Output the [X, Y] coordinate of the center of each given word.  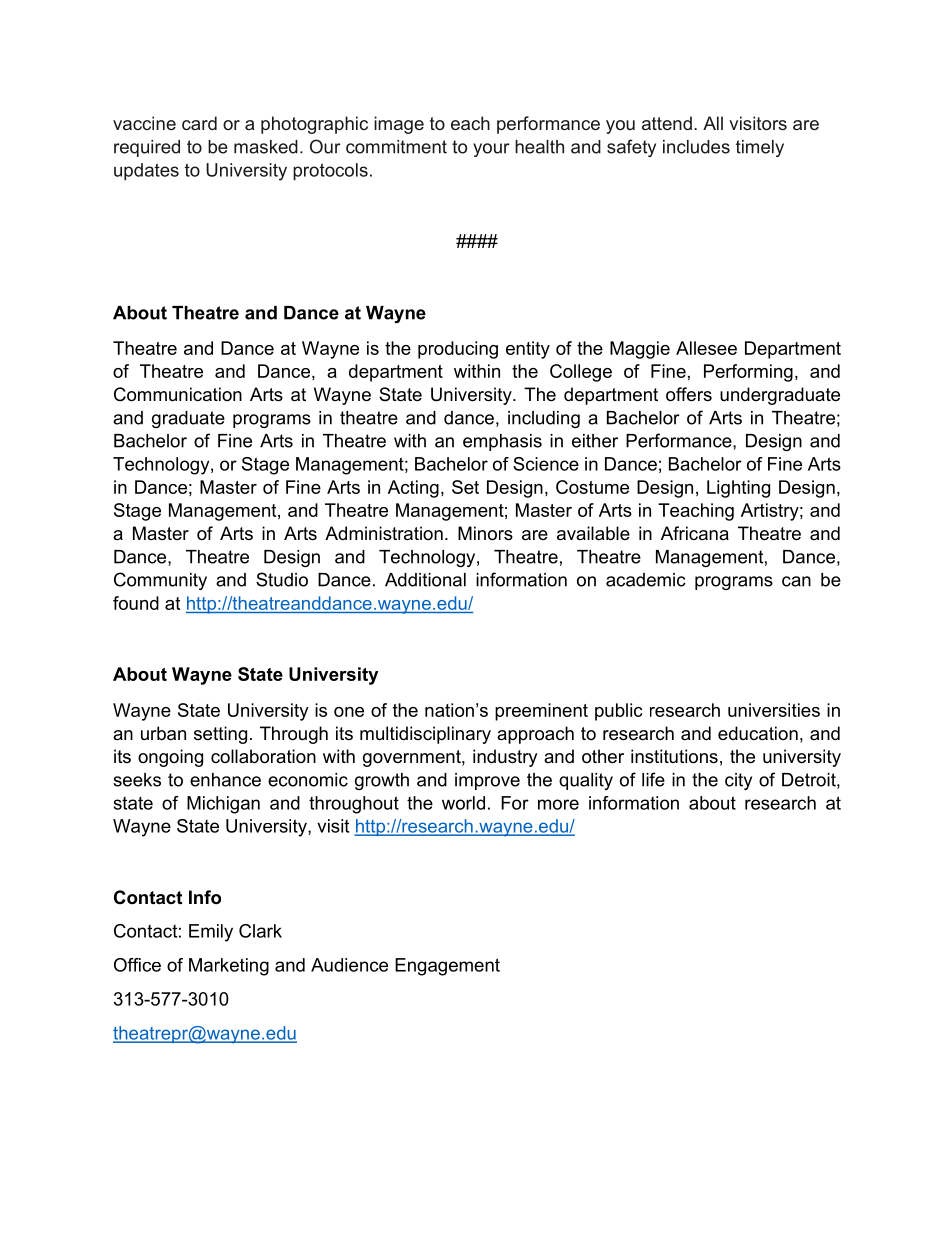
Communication [178, 394]
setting [220, 735]
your [491, 150]
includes [696, 147]
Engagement [447, 967]
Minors [485, 533]
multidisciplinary [425, 735]
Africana [695, 533]
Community [160, 581]
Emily [211, 933]
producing [458, 350]
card [199, 123]
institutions [674, 756]
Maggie [640, 350]
